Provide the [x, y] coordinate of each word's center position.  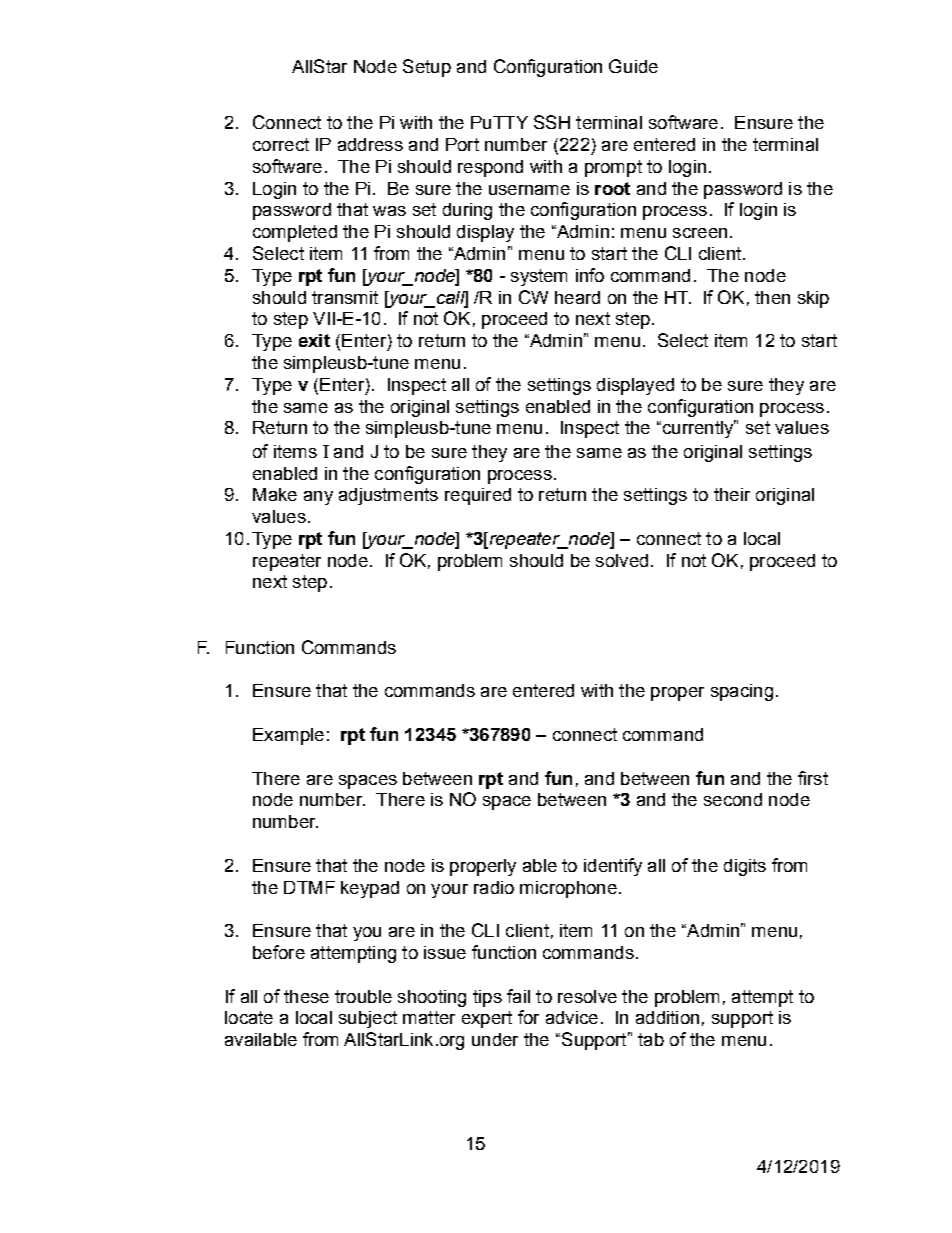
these [306, 996]
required [478, 496]
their [732, 494]
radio [494, 887]
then [772, 297]
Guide [633, 66]
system [539, 277]
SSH [552, 122]
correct [281, 144]
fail [518, 996]
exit [314, 340]
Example [288, 736]
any [318, 498]
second [733, 799]
